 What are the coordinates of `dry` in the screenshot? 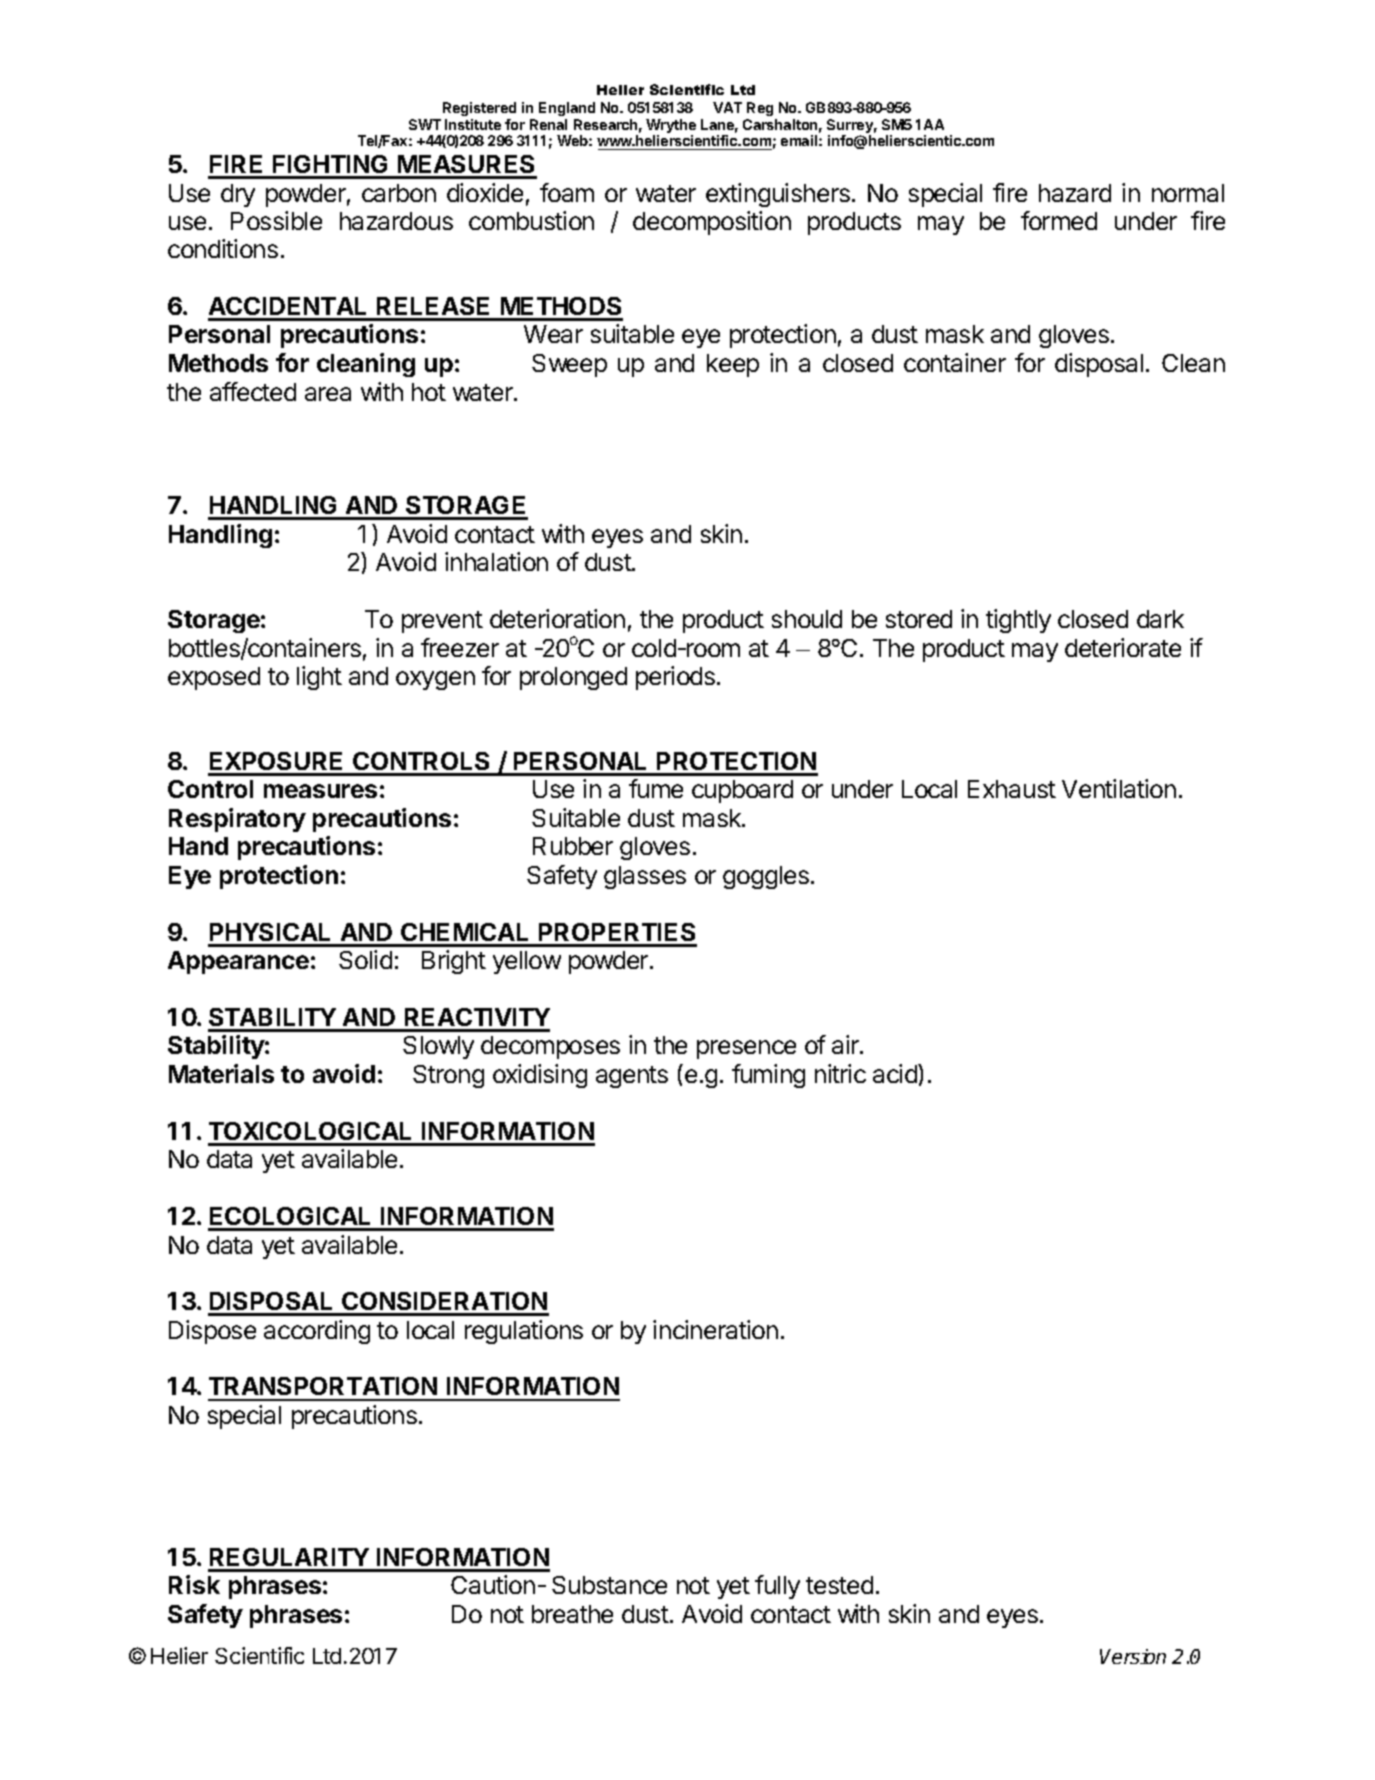 It's located at (238, 195).
